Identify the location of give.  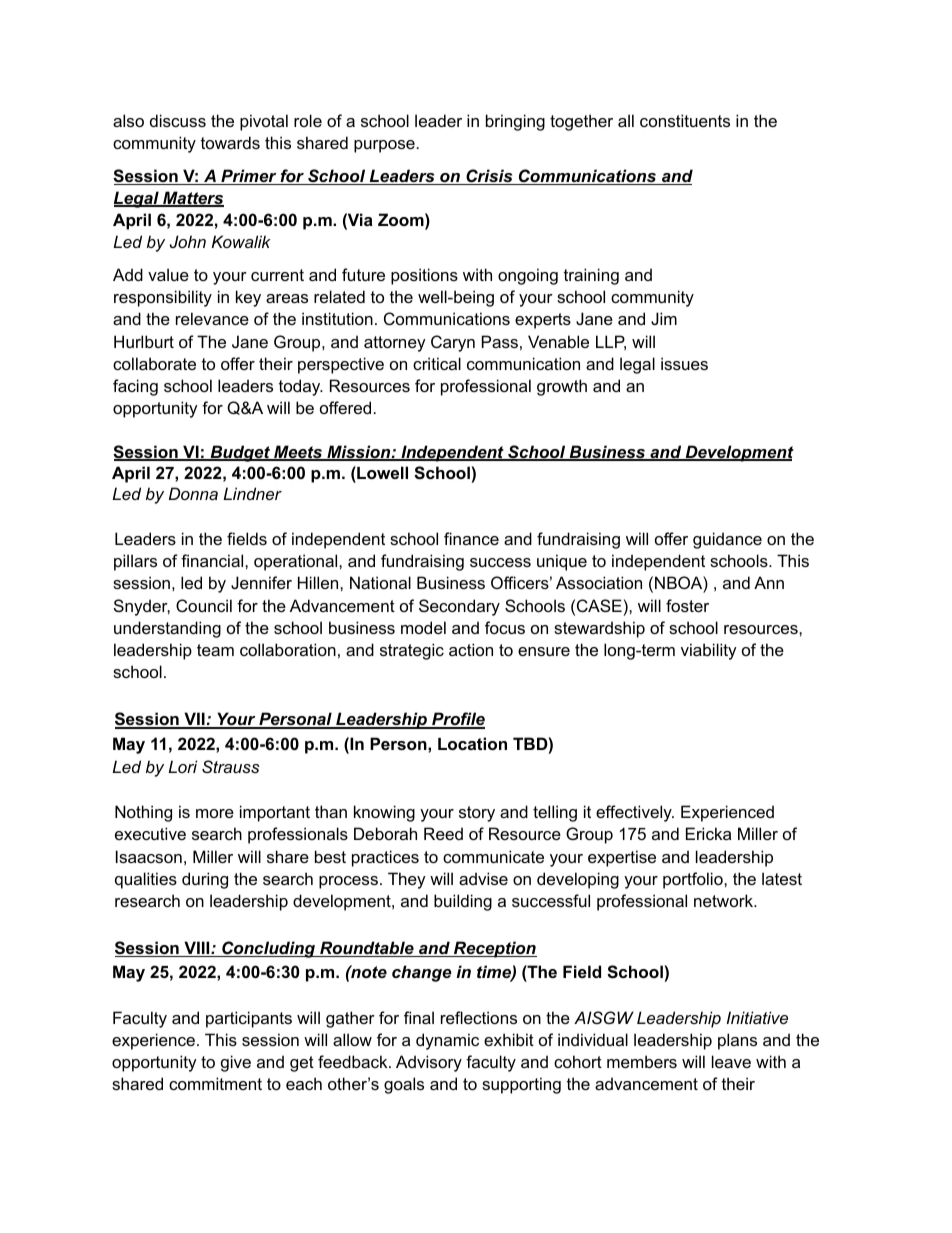
(236, 1063).
